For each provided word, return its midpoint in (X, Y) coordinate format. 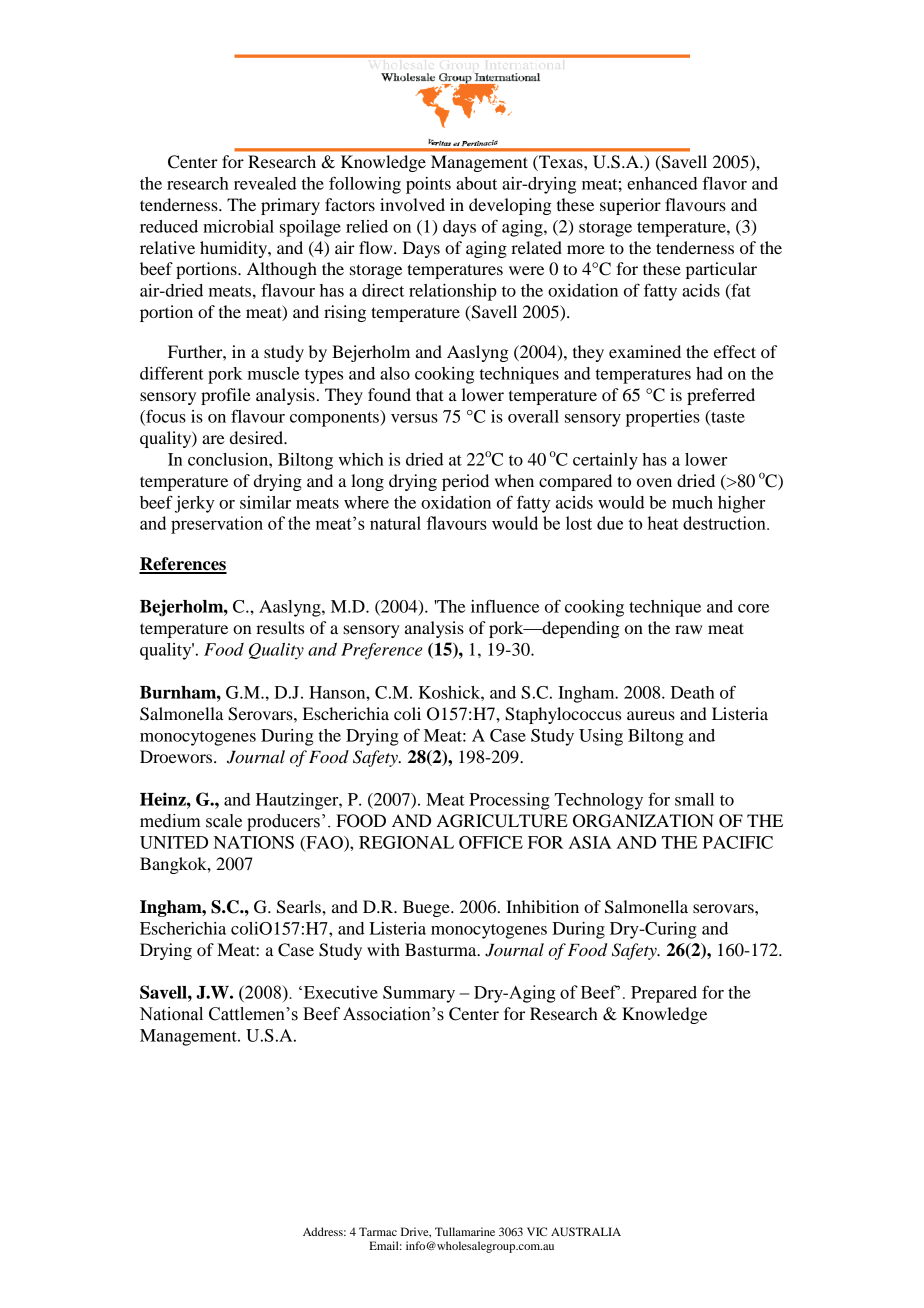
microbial (238, 226)
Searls (300, 907)
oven (654, 482)
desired (258, 437)
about (476, 183)
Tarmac (378, 1231)
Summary (419, 994)
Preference (381, 651)
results (280, 627)
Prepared (664, 994)
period (465, 482)
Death (693, 692)
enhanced (662, 183)
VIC (537, 1231)
